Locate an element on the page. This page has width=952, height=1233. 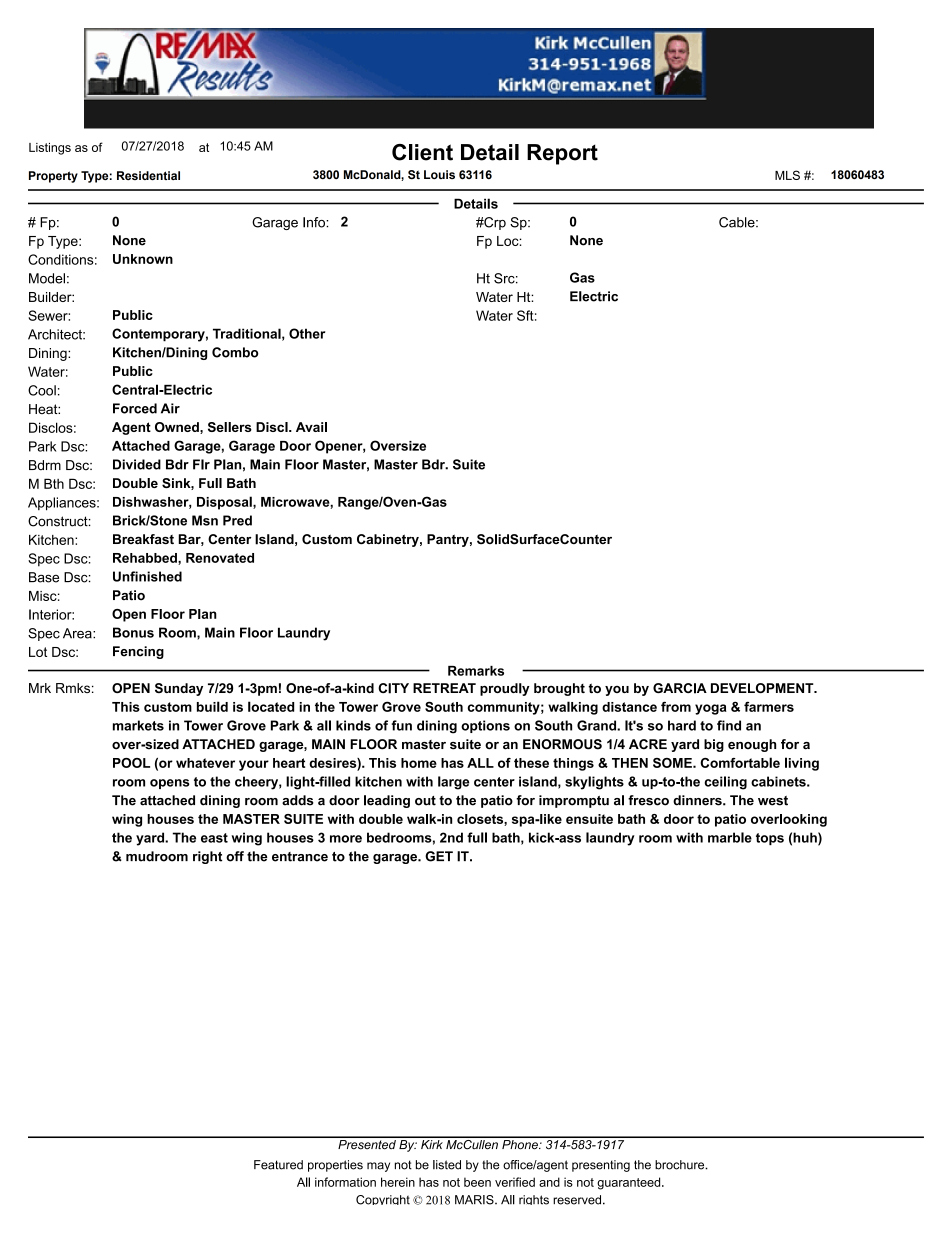
Fencing is located at coordinates (138, 652).
